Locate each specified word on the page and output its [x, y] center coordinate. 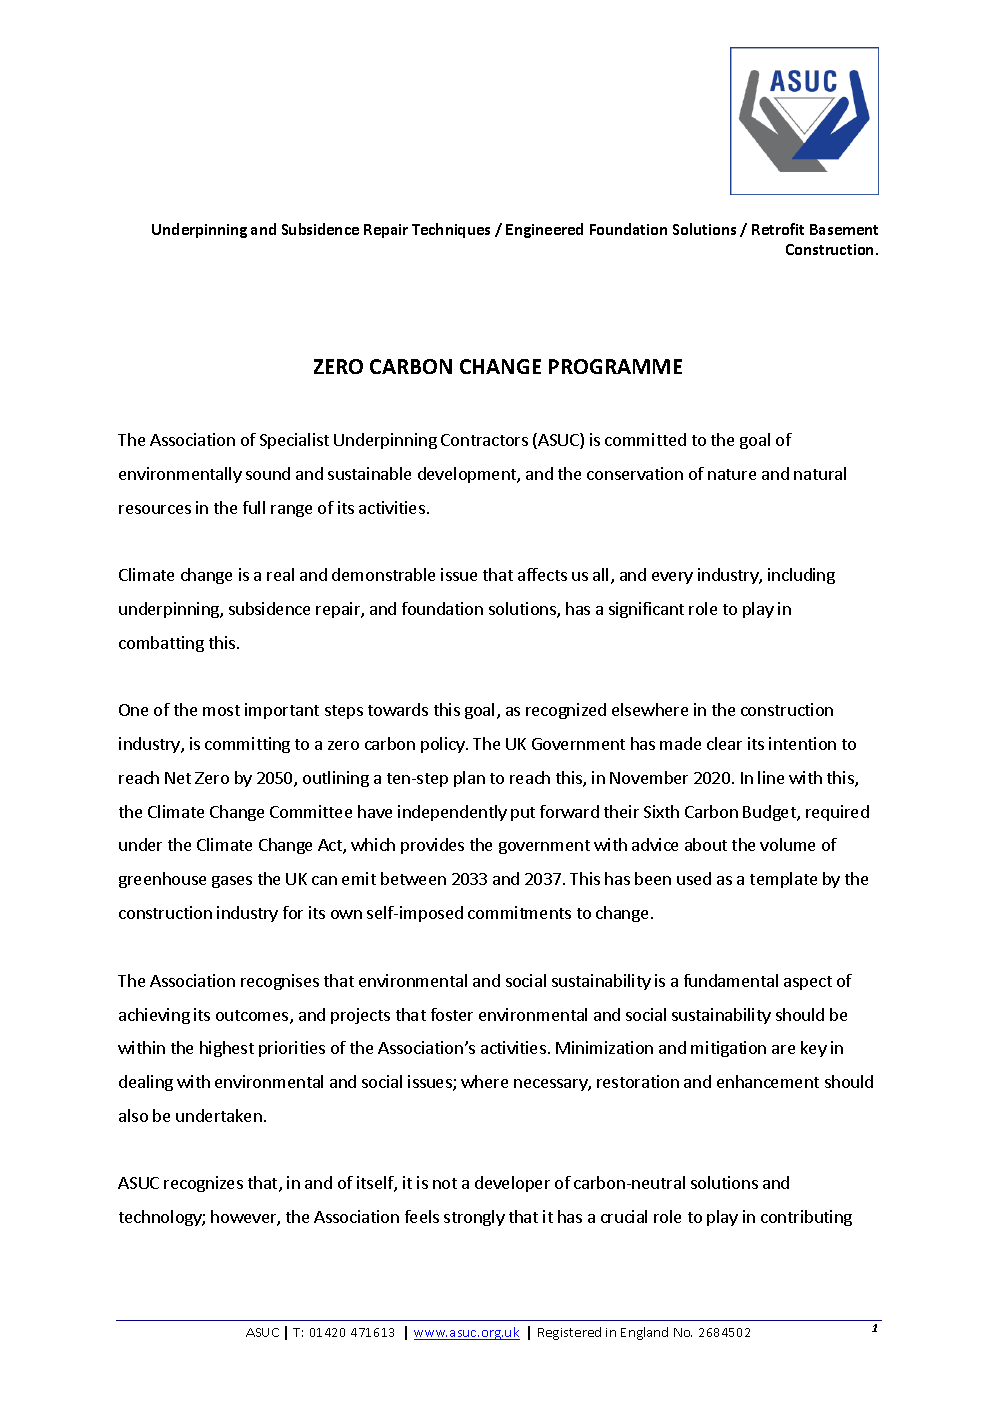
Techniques [451, 230]
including [801, 576]
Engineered [544, 230]
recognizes [203, 1184]
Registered [569, 1333]
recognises [280, 982]
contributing [806, 1218]
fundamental [731, 980]
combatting [161, 644]
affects [542, 574]
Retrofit [778, 229]
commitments [519, 912]
